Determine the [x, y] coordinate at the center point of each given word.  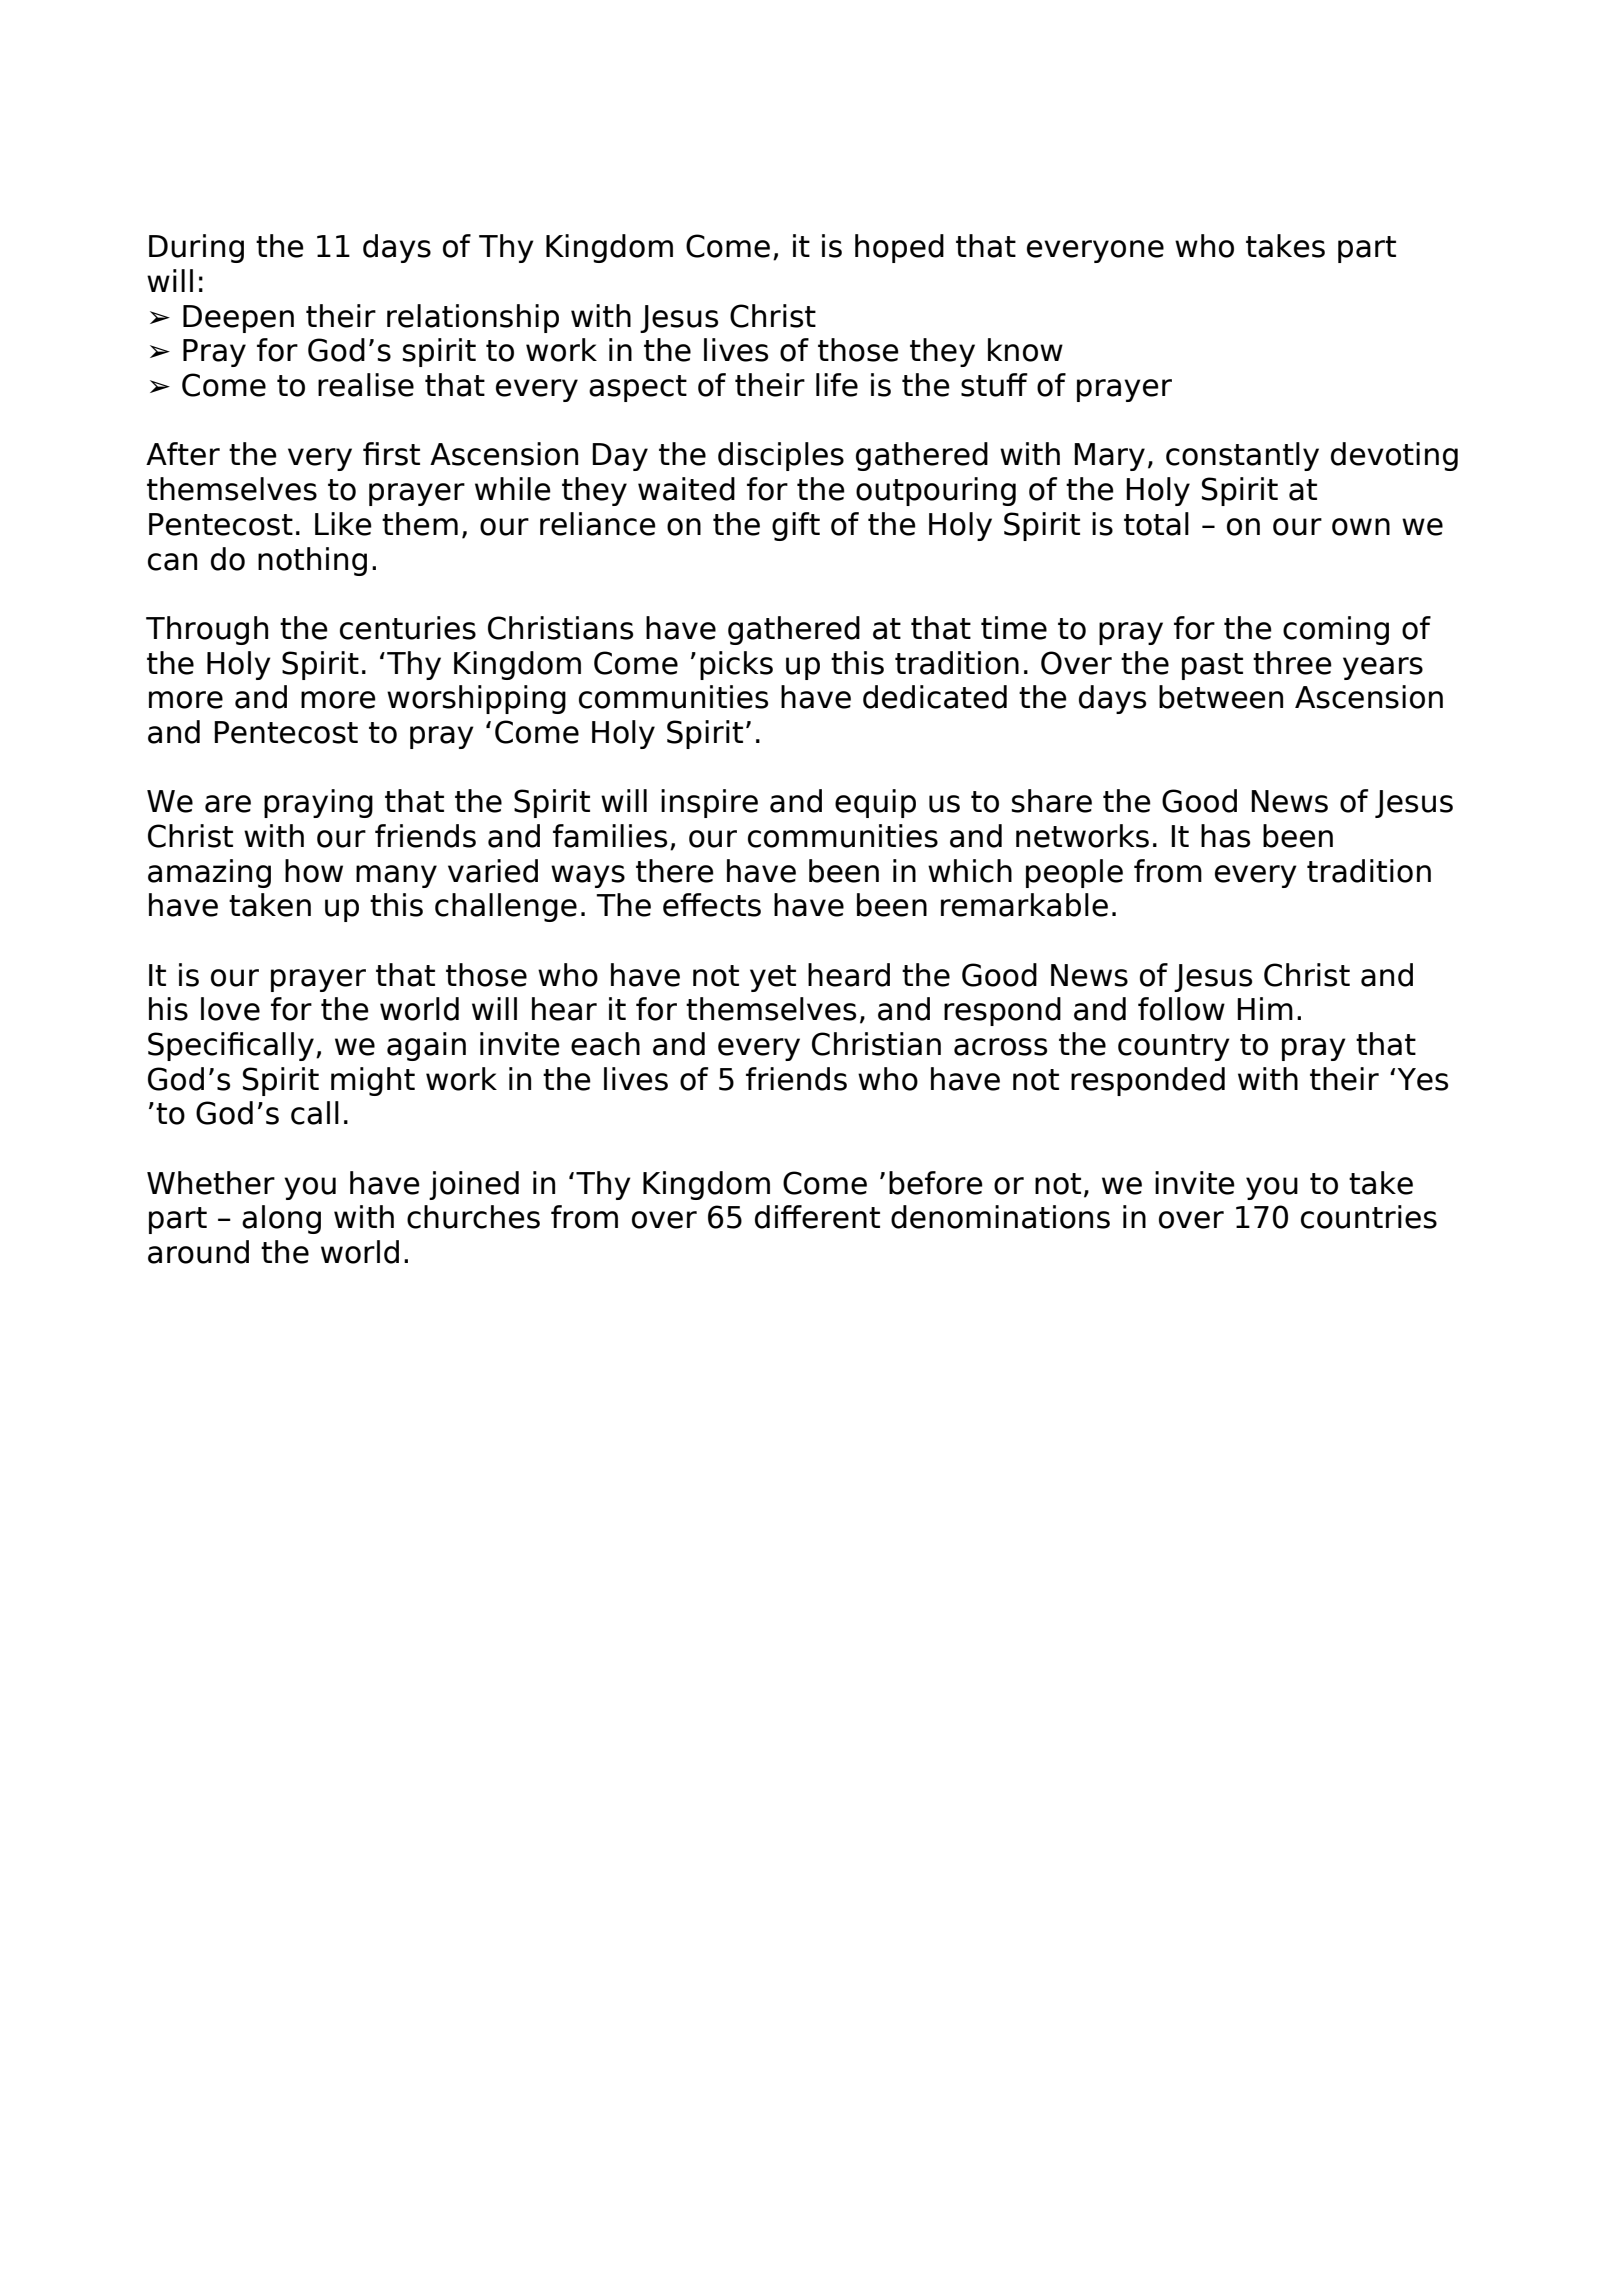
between [1221, 697]
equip [875, 803]
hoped [899, 248]
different [817, 1217]
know [1025, 350]
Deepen [238, 319]
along [281, 1219]
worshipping [476, 699]
